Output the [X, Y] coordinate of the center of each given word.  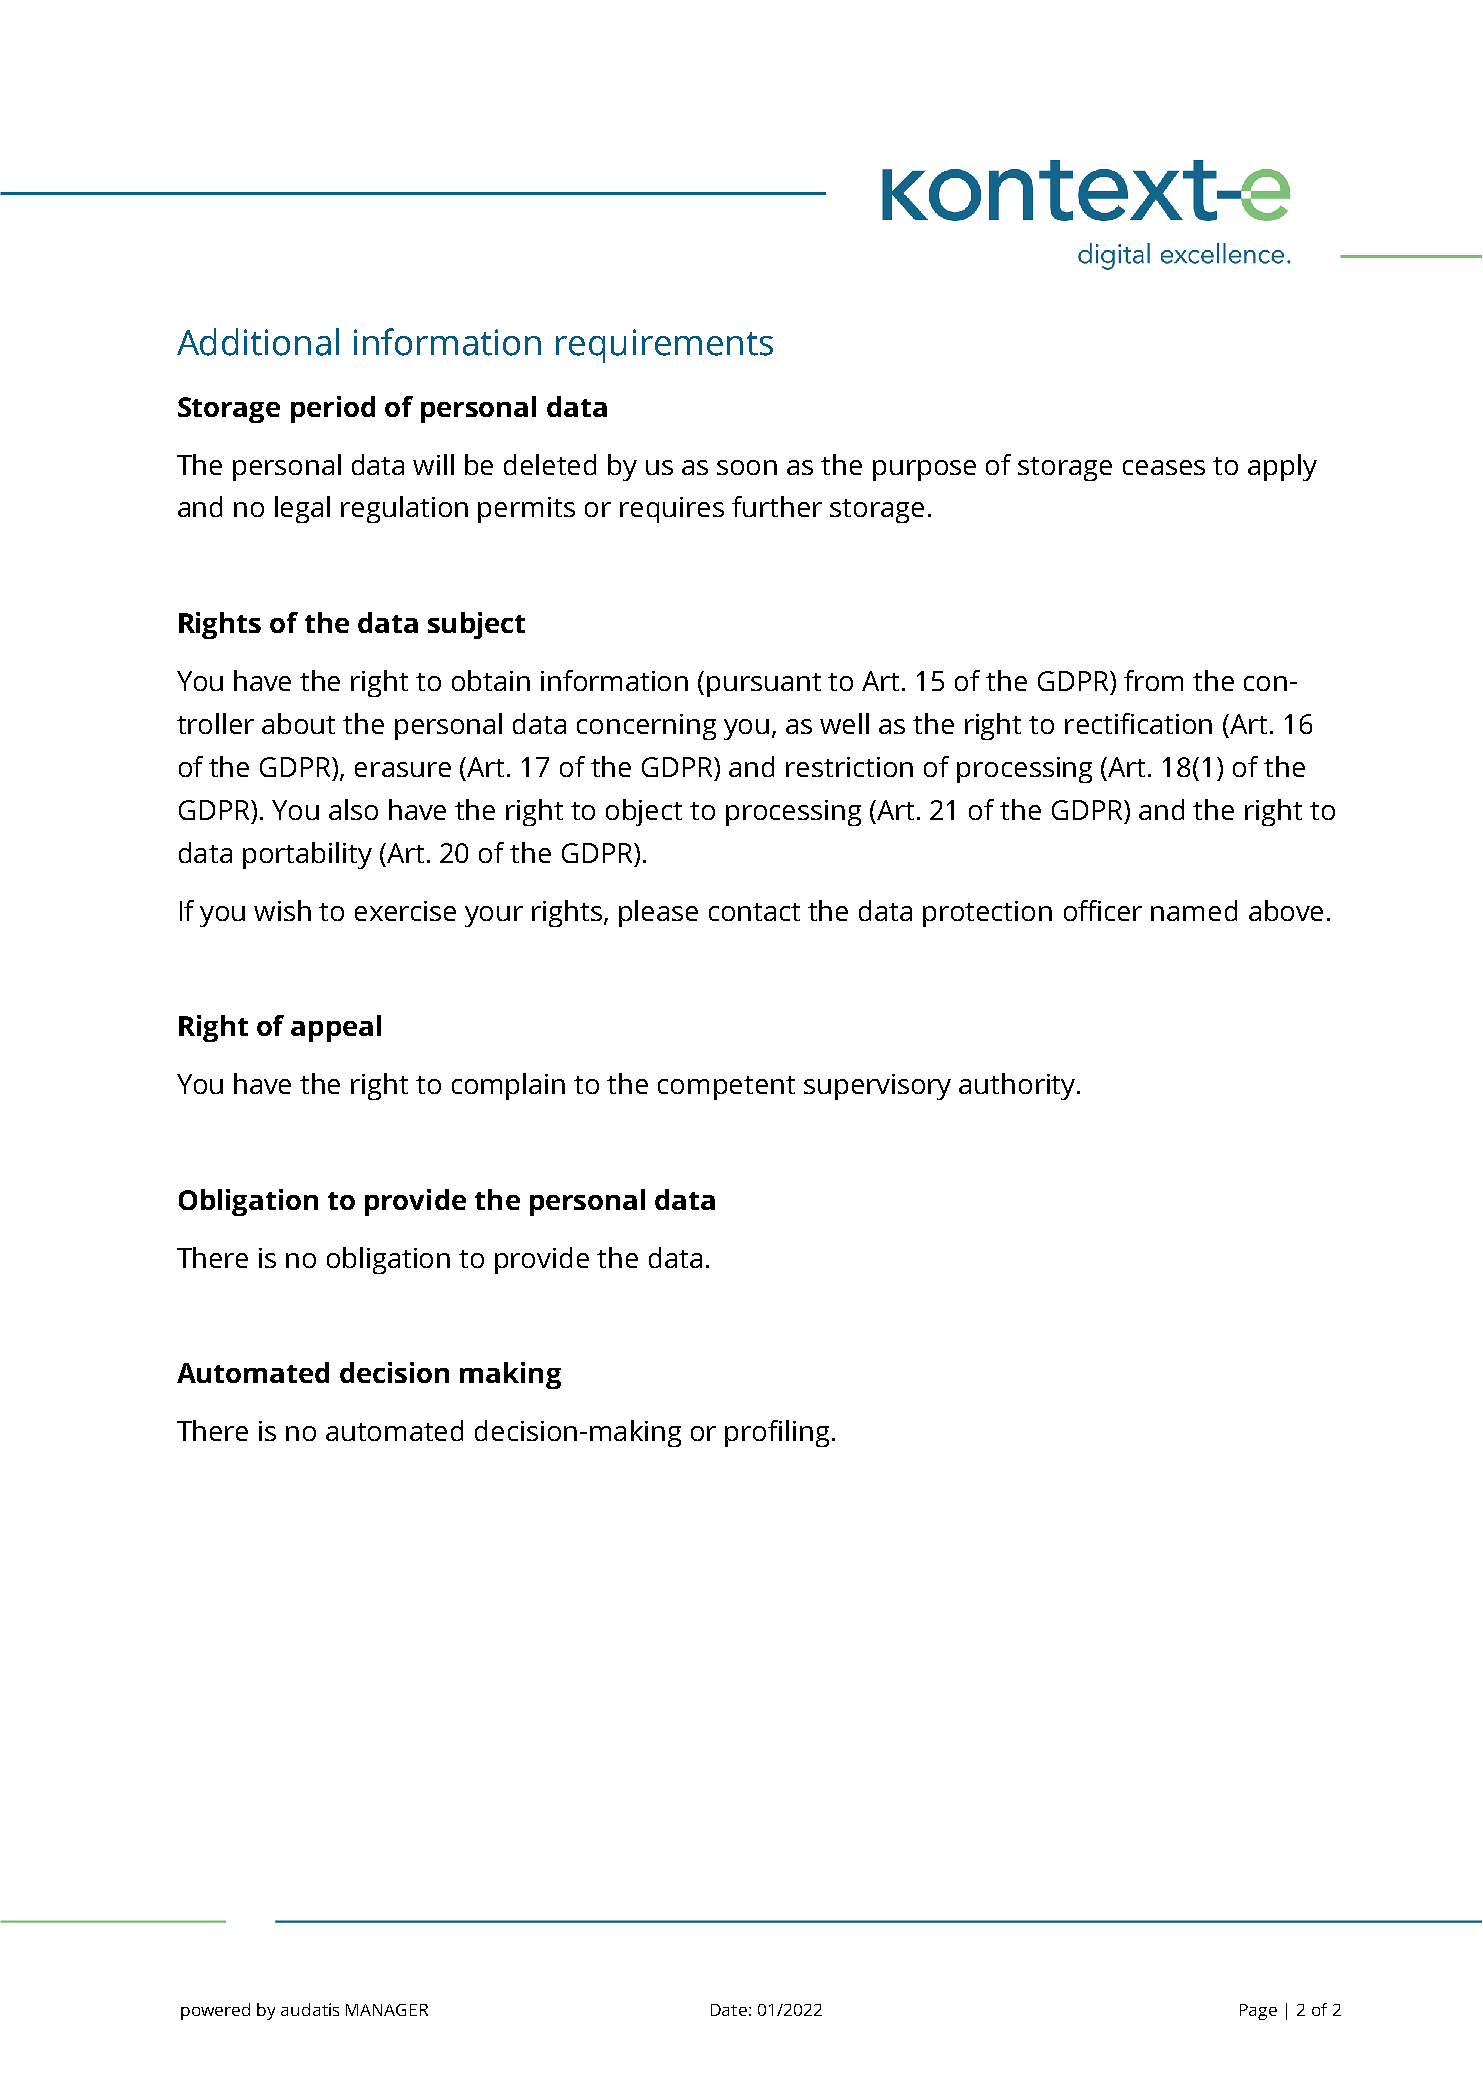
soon [747, 467]
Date [729, 2010]
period [333, 409]
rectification [1138, 723]
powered [215, 2011]
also [353, 809]
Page [1258, 2012]
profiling [777, 1433]
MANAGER [387, 2010]
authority [1018, 1086]
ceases [1164, 467]
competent [726, 1088]
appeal [336, 1028]
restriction [849, 767]
